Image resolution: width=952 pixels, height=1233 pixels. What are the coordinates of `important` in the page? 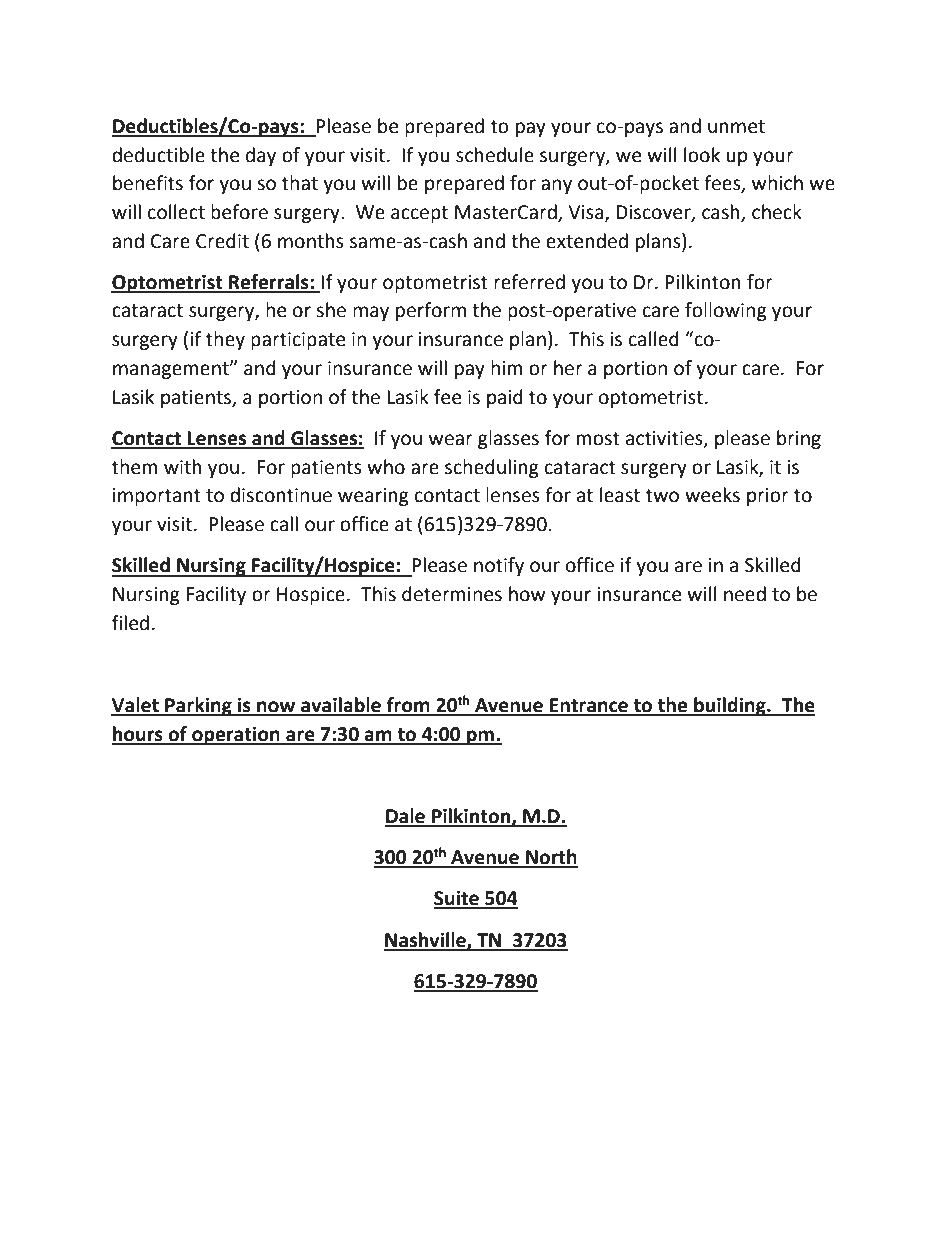 It's located at (157, 497).
